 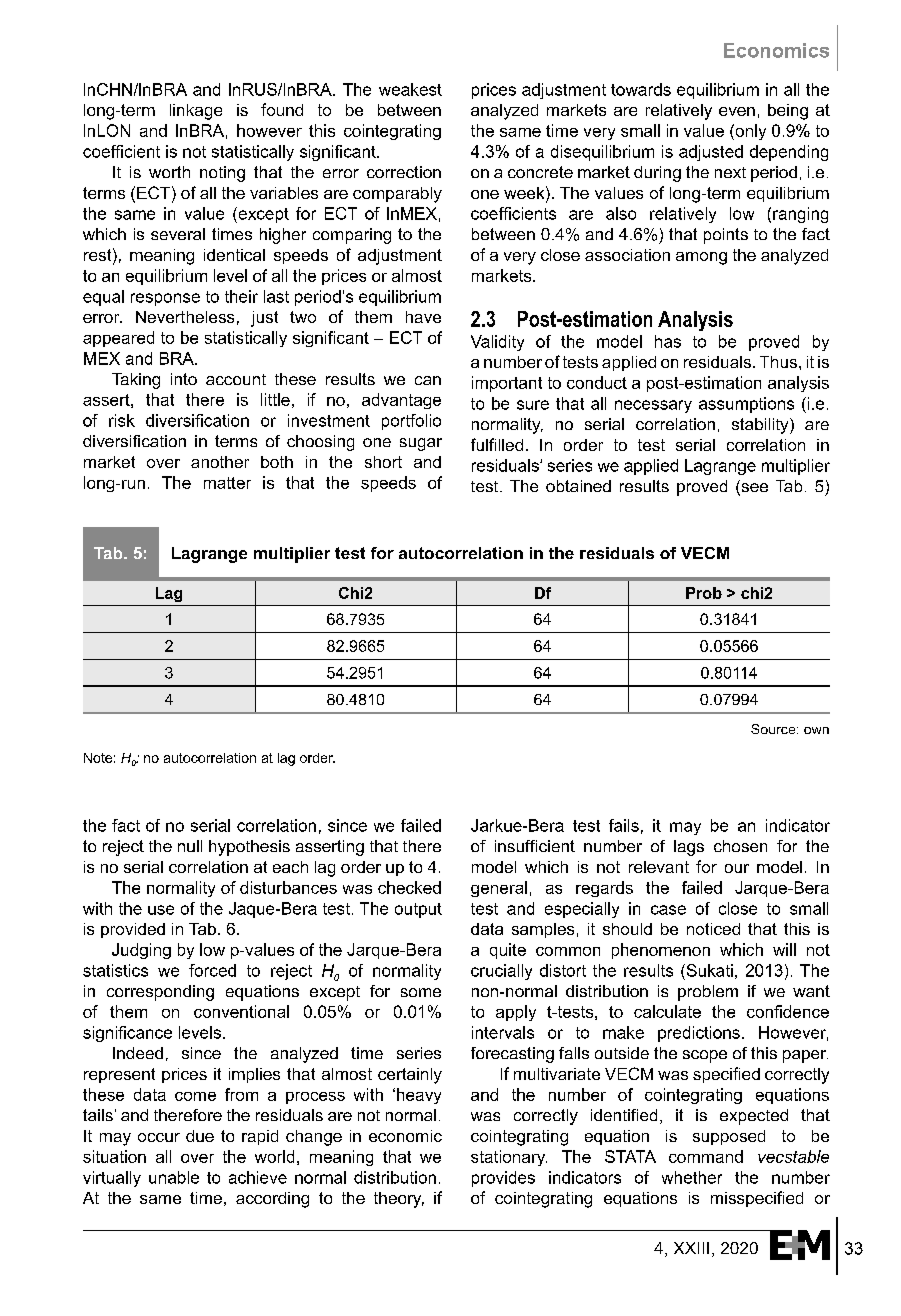 I want to click on null, so click(x=190, y=846).
